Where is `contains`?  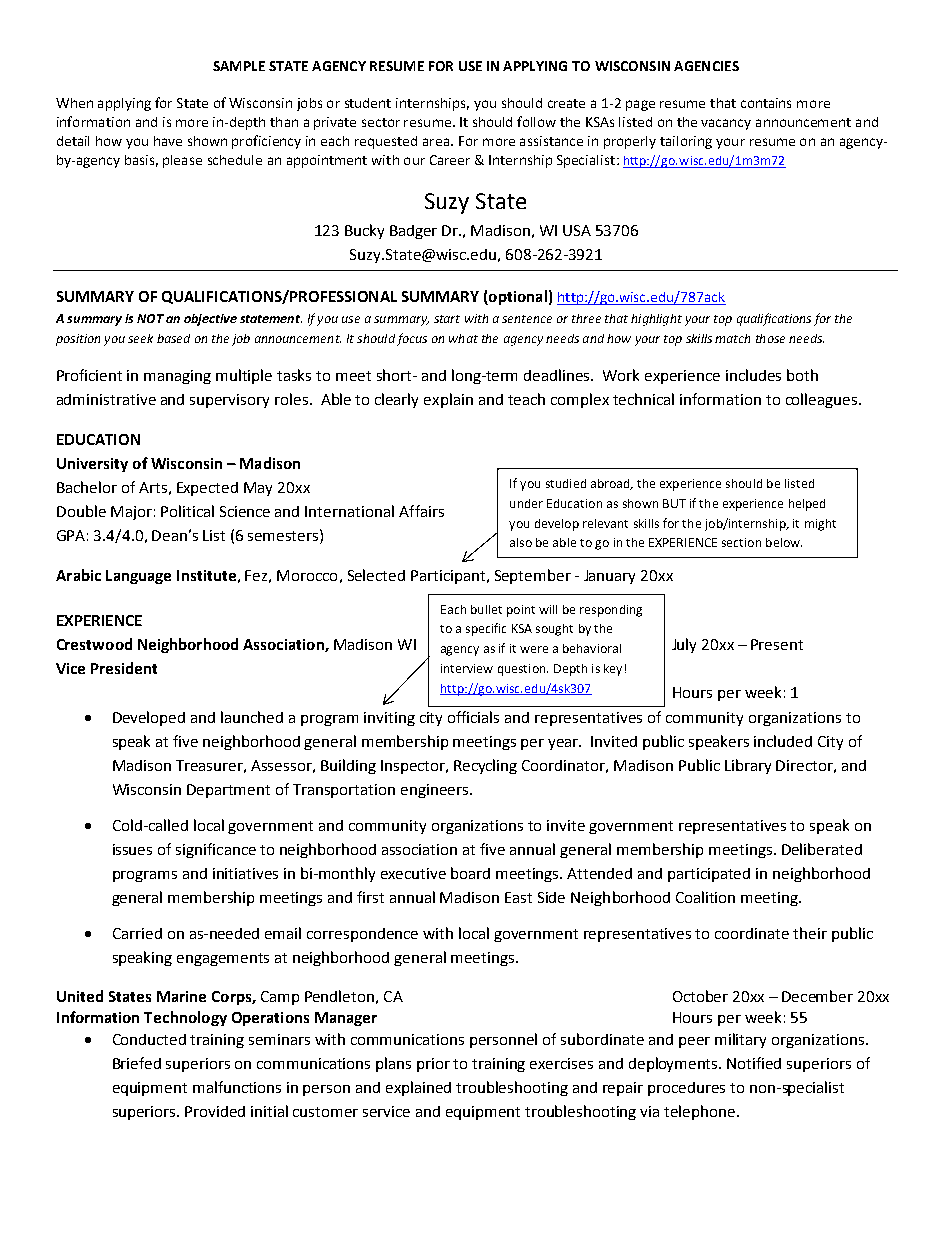
contains is located at coordinates (766, 103).
